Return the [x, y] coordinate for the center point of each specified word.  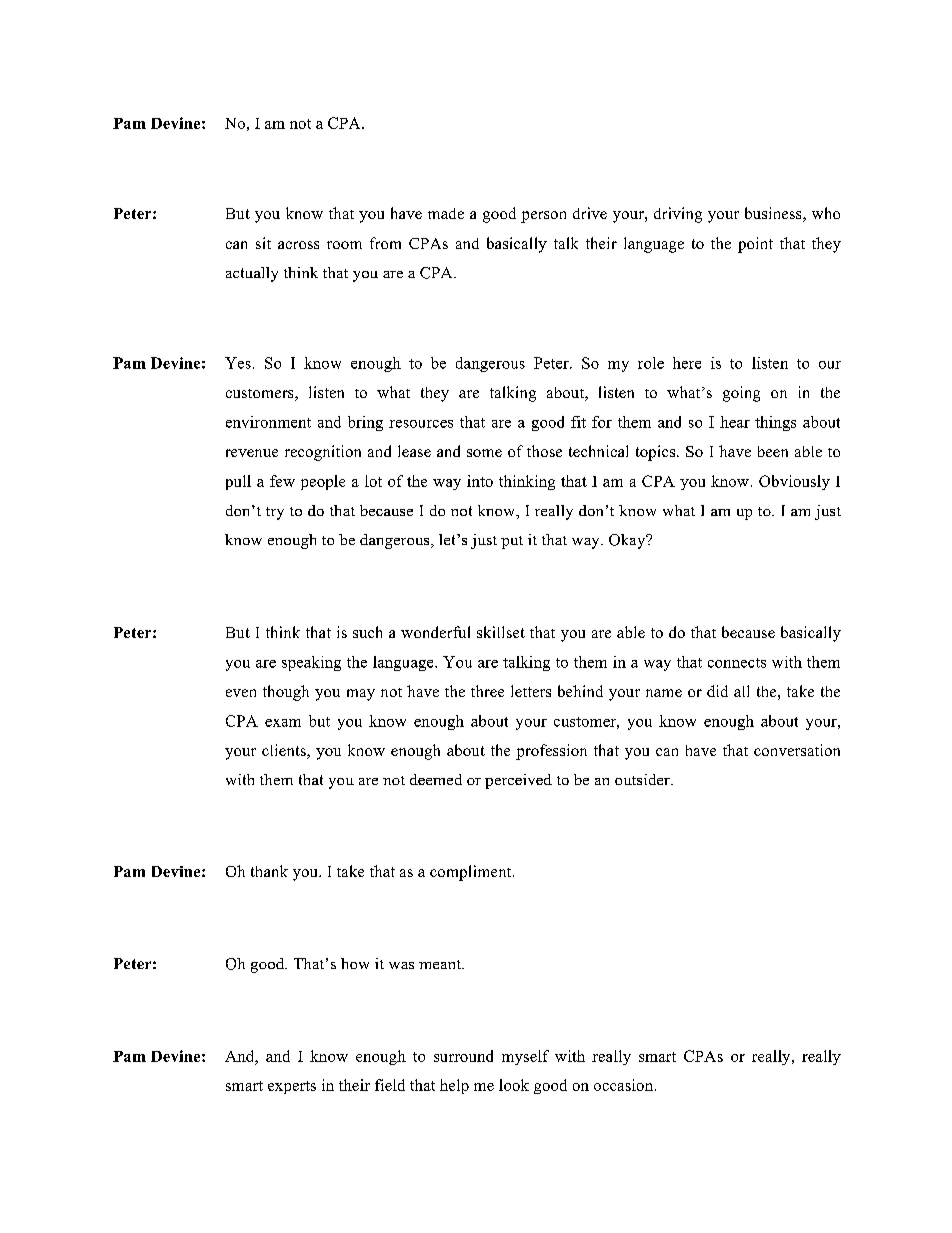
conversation [797, 750]
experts [292, 1087]
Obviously [794, 482]
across [298, 245]
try [275, 513]
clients [285, 751]
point [755, 245]
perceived [518, 781]
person [543, 217]
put [512, 542]
